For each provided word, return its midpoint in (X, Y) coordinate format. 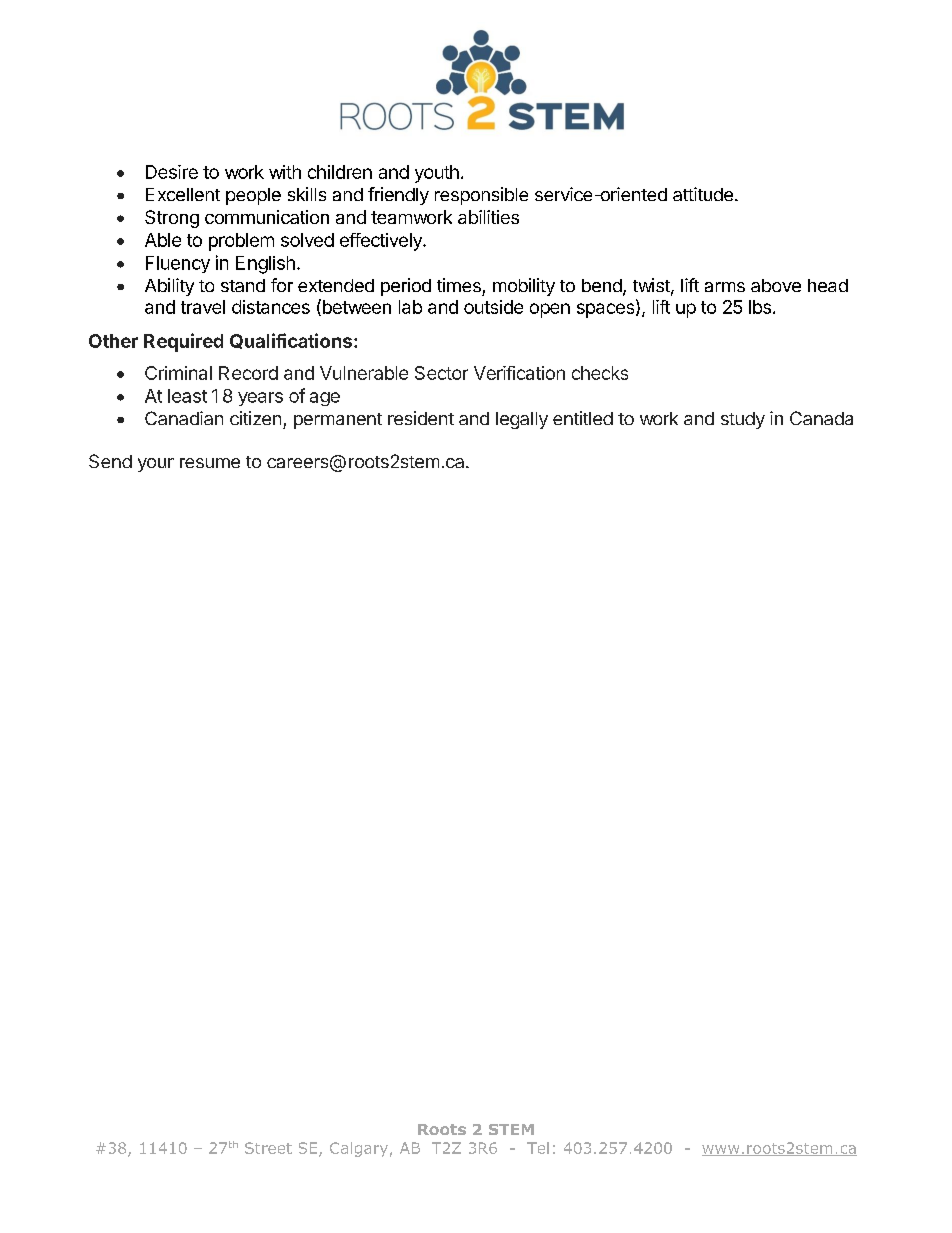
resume (210, 463)
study (743, 420)
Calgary (359, 1149)
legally (522, 420)
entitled (583, 418)
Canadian (184, 418)
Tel (538, 1148)
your (156, 465)
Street (268, 1148)
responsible (481, 196)
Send (110, 461)
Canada (821, 418)
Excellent (183, 194)
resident (421, 418)
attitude (703, 194)
